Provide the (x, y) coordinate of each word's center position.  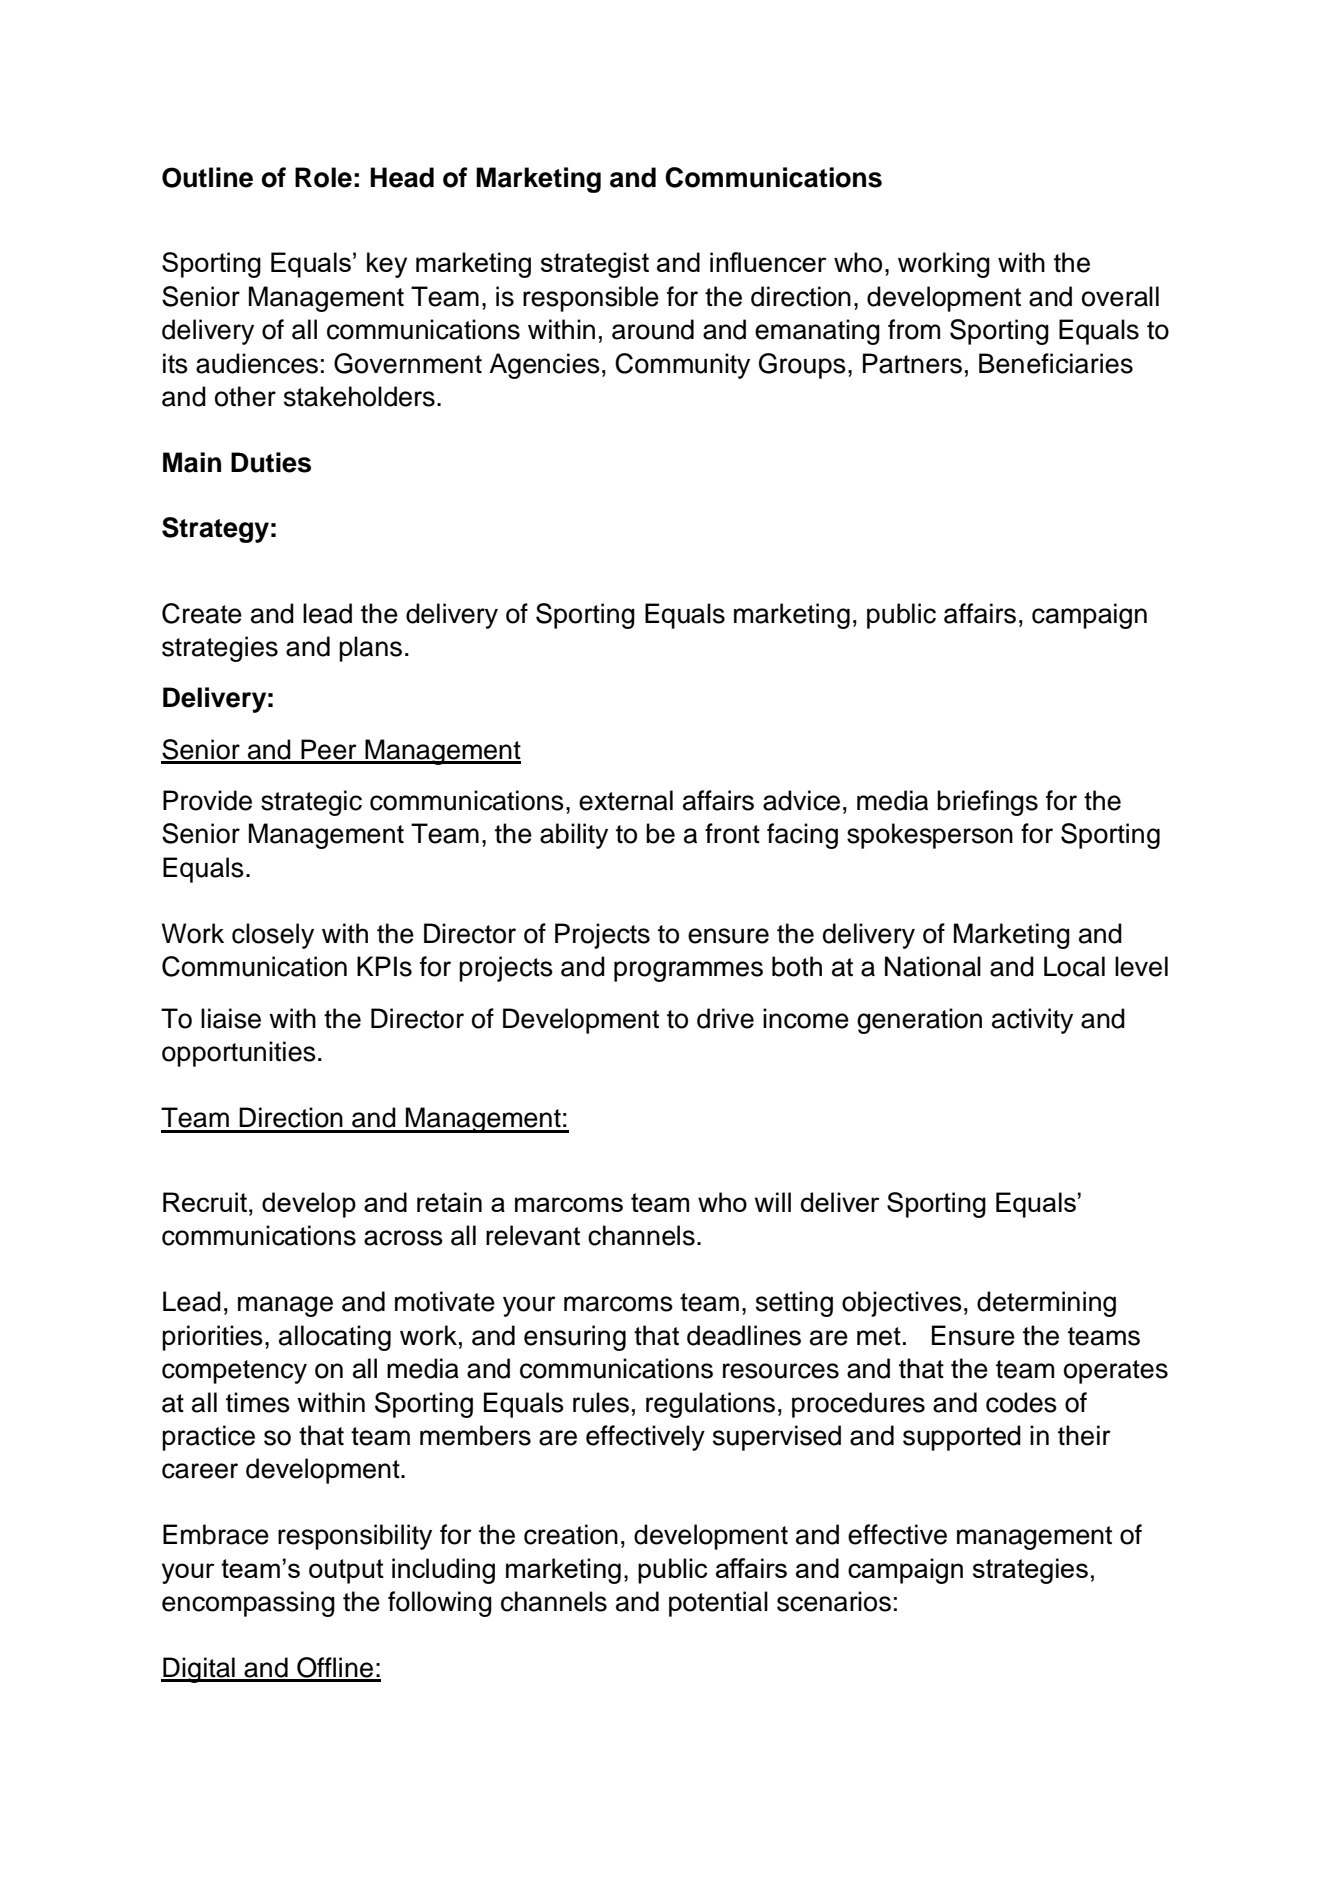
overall (1120, 296)
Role (323, 177)
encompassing (248, 1604)
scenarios (834, 1601)
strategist (595, 265)
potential (718, 1604)
